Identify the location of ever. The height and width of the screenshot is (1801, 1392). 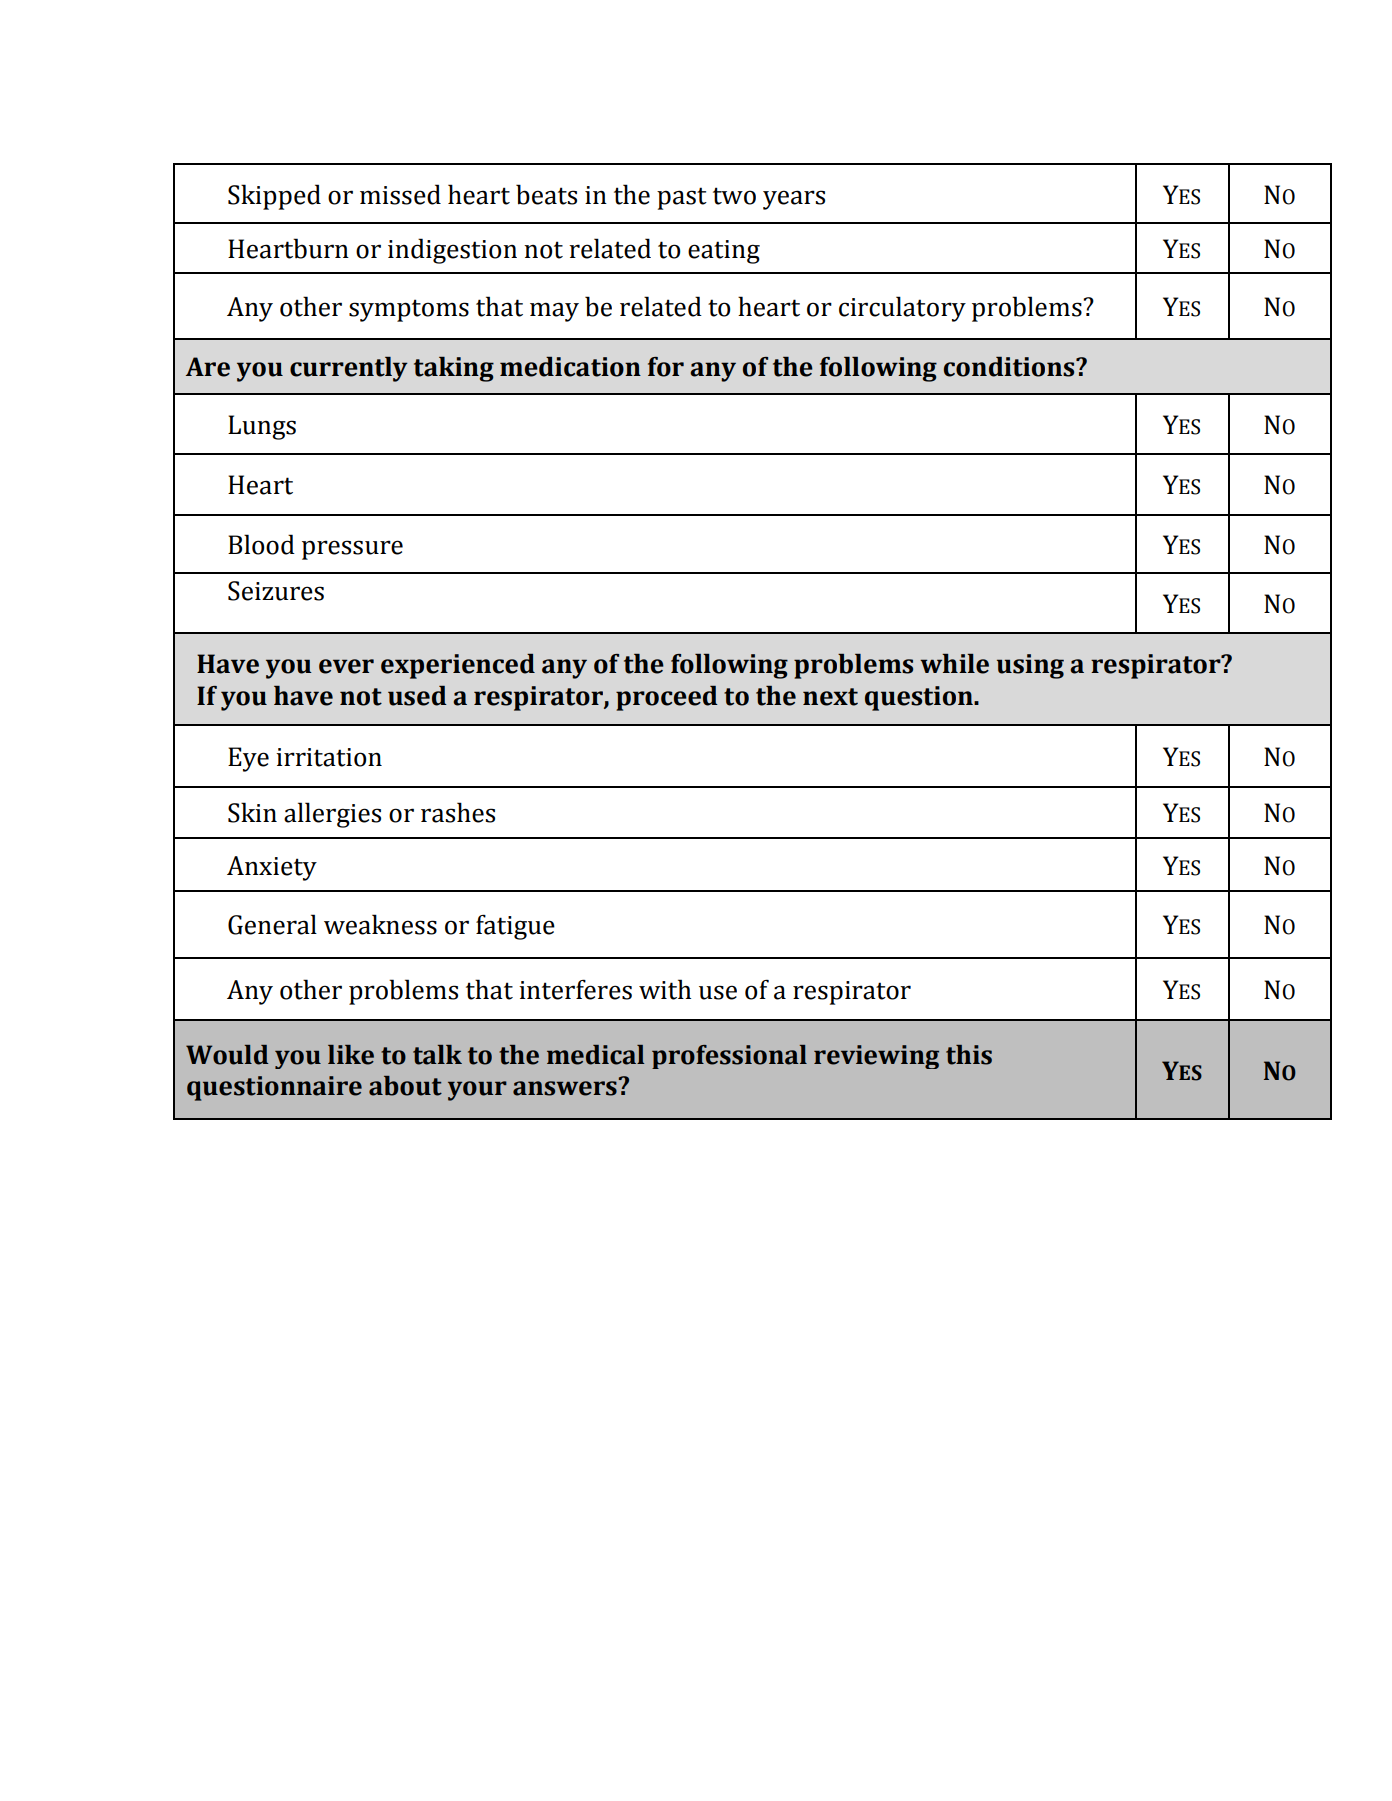
(346, 666).
